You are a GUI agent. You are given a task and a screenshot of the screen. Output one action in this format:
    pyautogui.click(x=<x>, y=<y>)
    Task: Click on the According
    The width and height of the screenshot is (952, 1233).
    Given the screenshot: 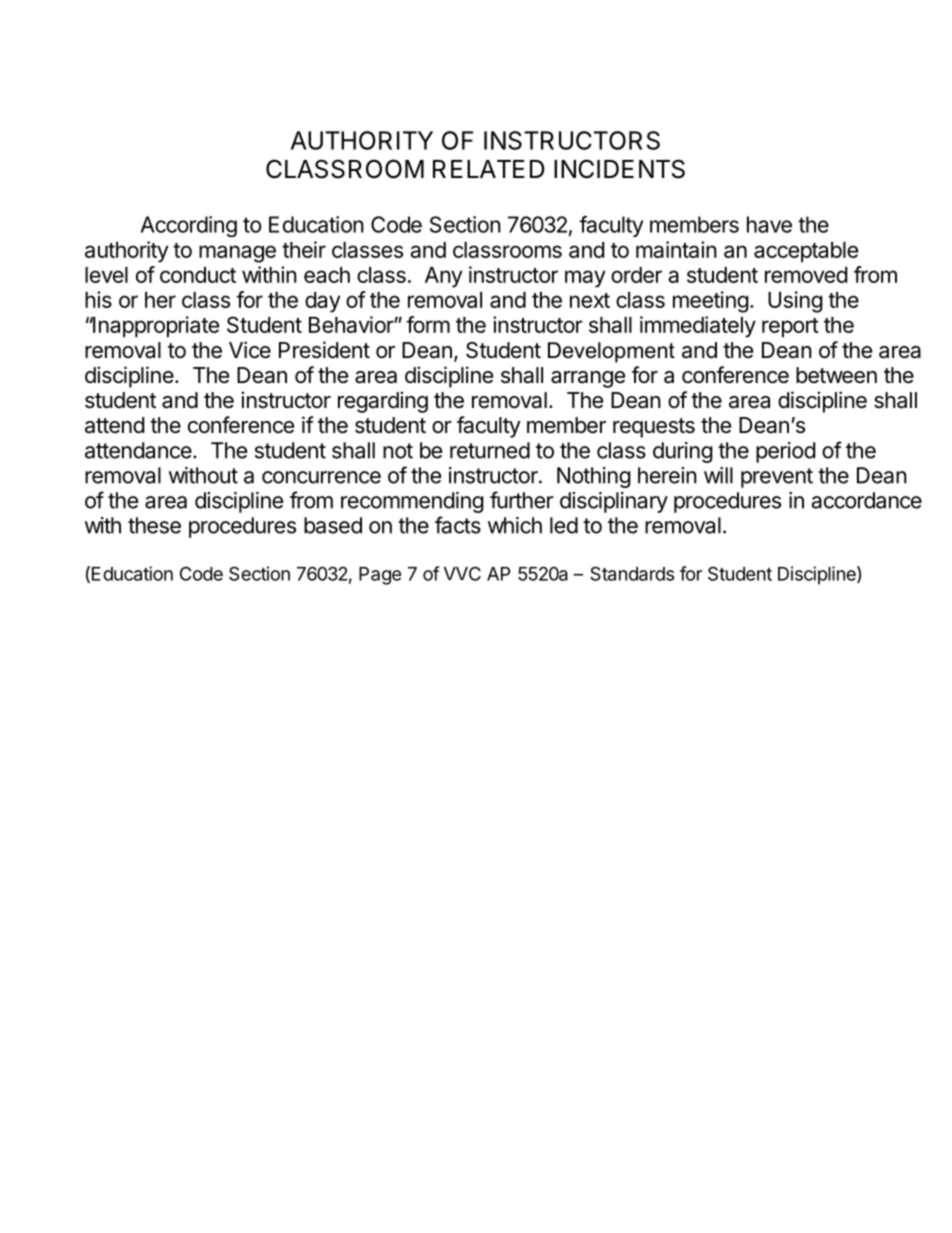 What is the action you would take?
    pyautogui.click(x=189, y=226)
